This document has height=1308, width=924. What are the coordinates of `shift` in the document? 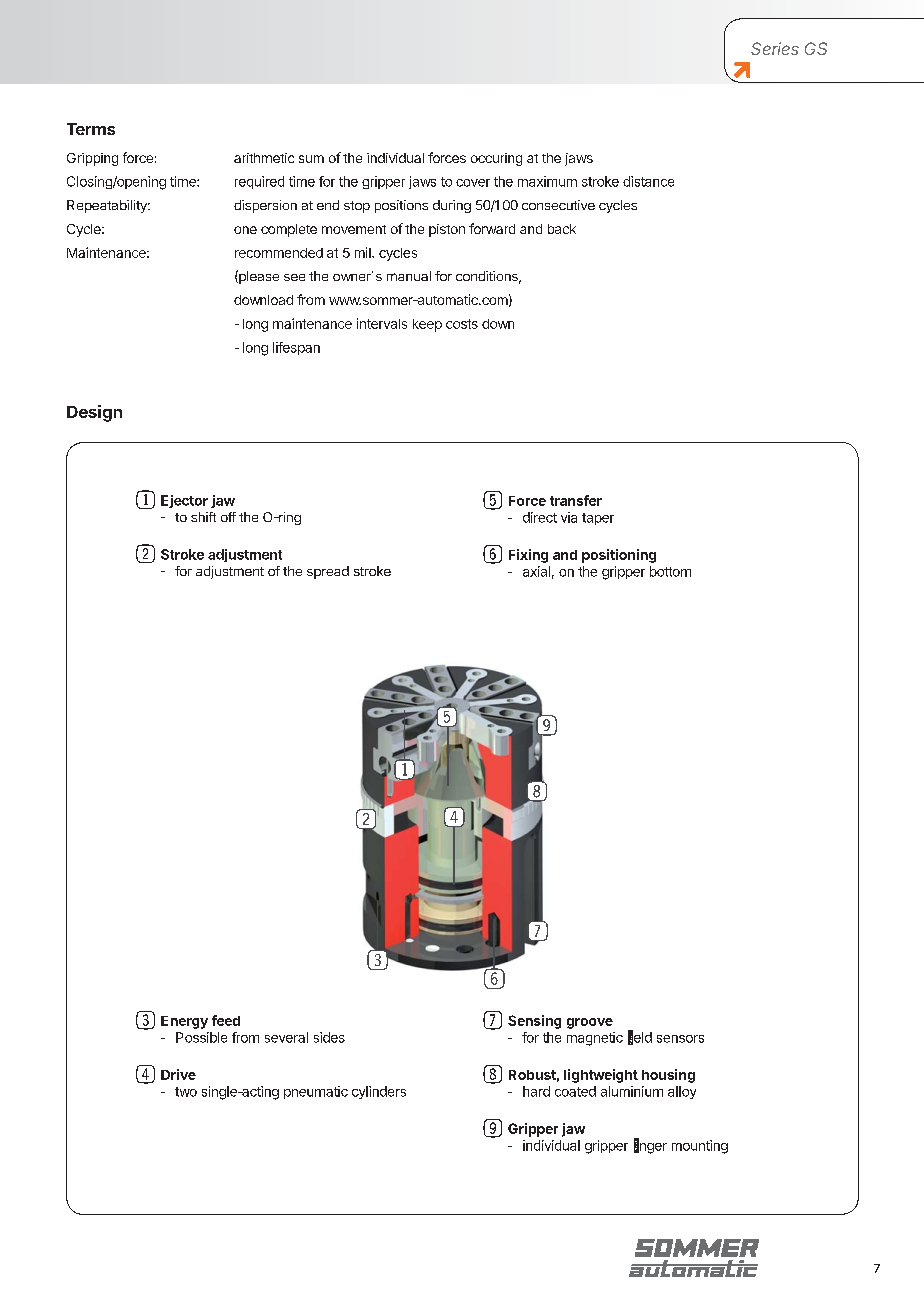 It's located at (203, 517).
